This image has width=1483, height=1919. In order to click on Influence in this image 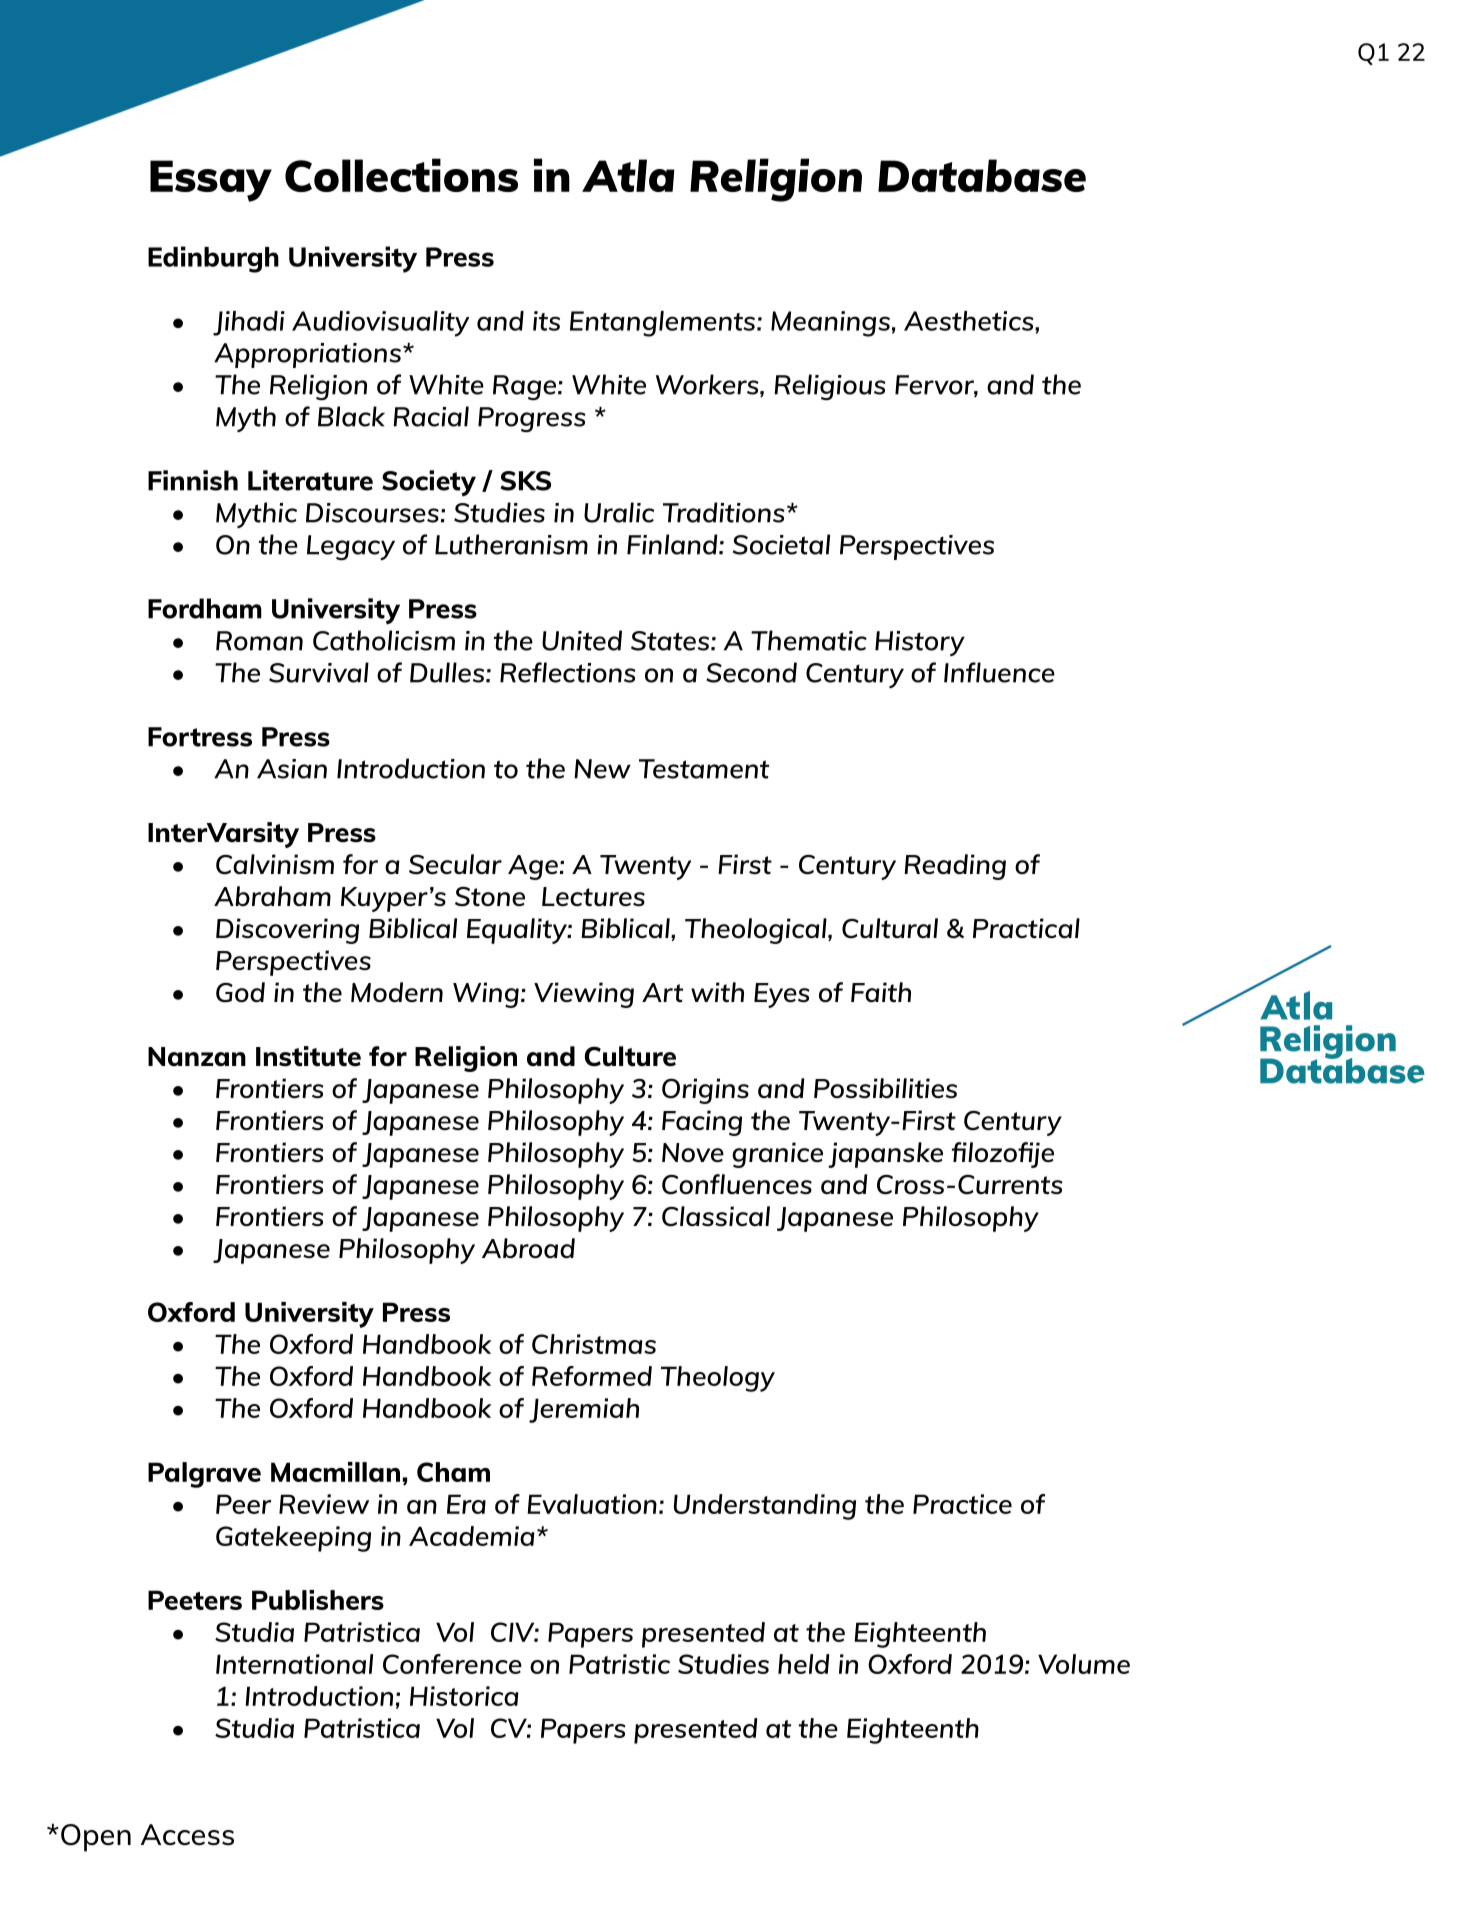, I will do `click(999, 672)`.
